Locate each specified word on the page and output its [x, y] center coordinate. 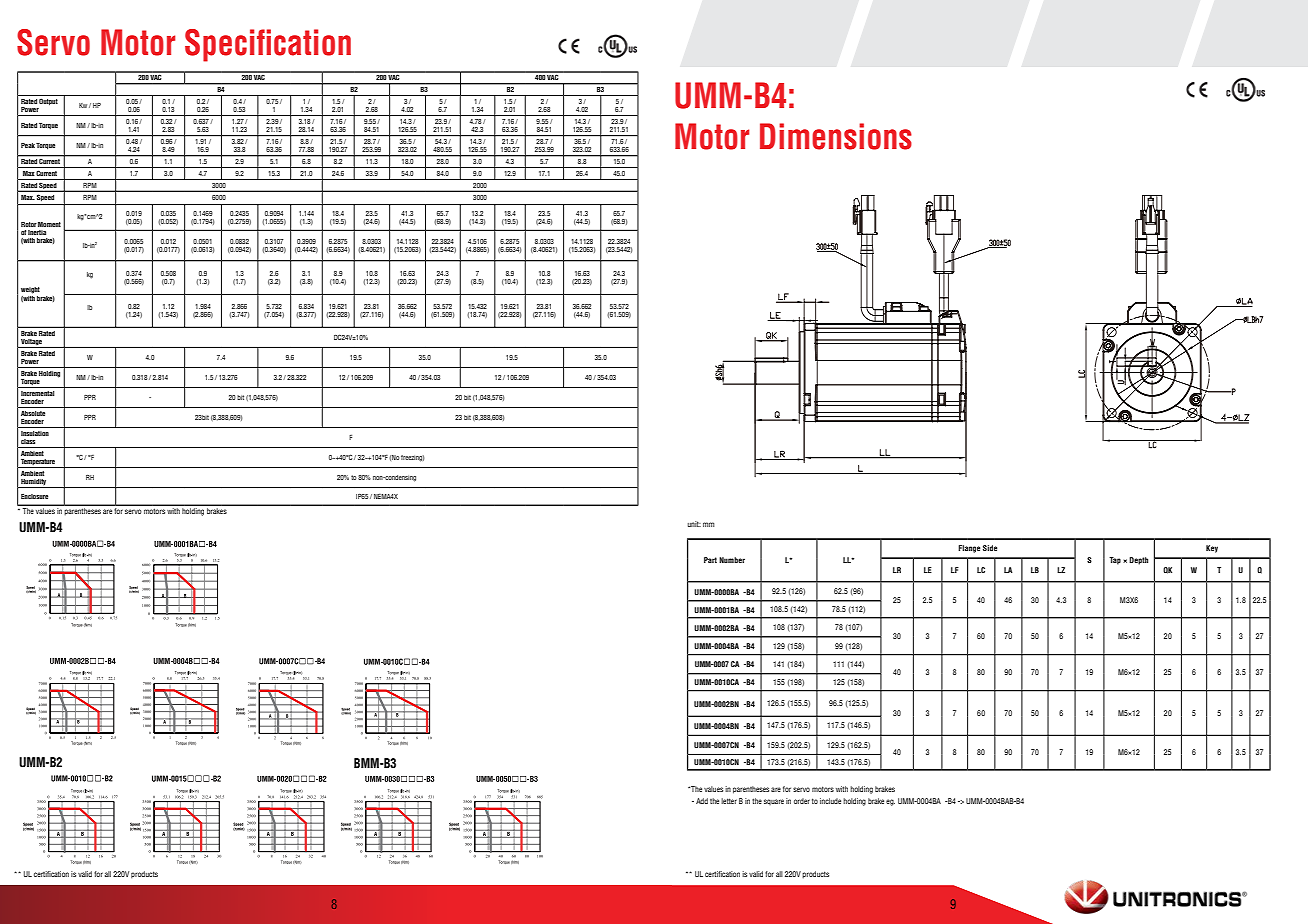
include [830, 801]
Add [702, 801]
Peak [28, 145]
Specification [268, 45]
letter [729, 801]
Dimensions [836, 136]
